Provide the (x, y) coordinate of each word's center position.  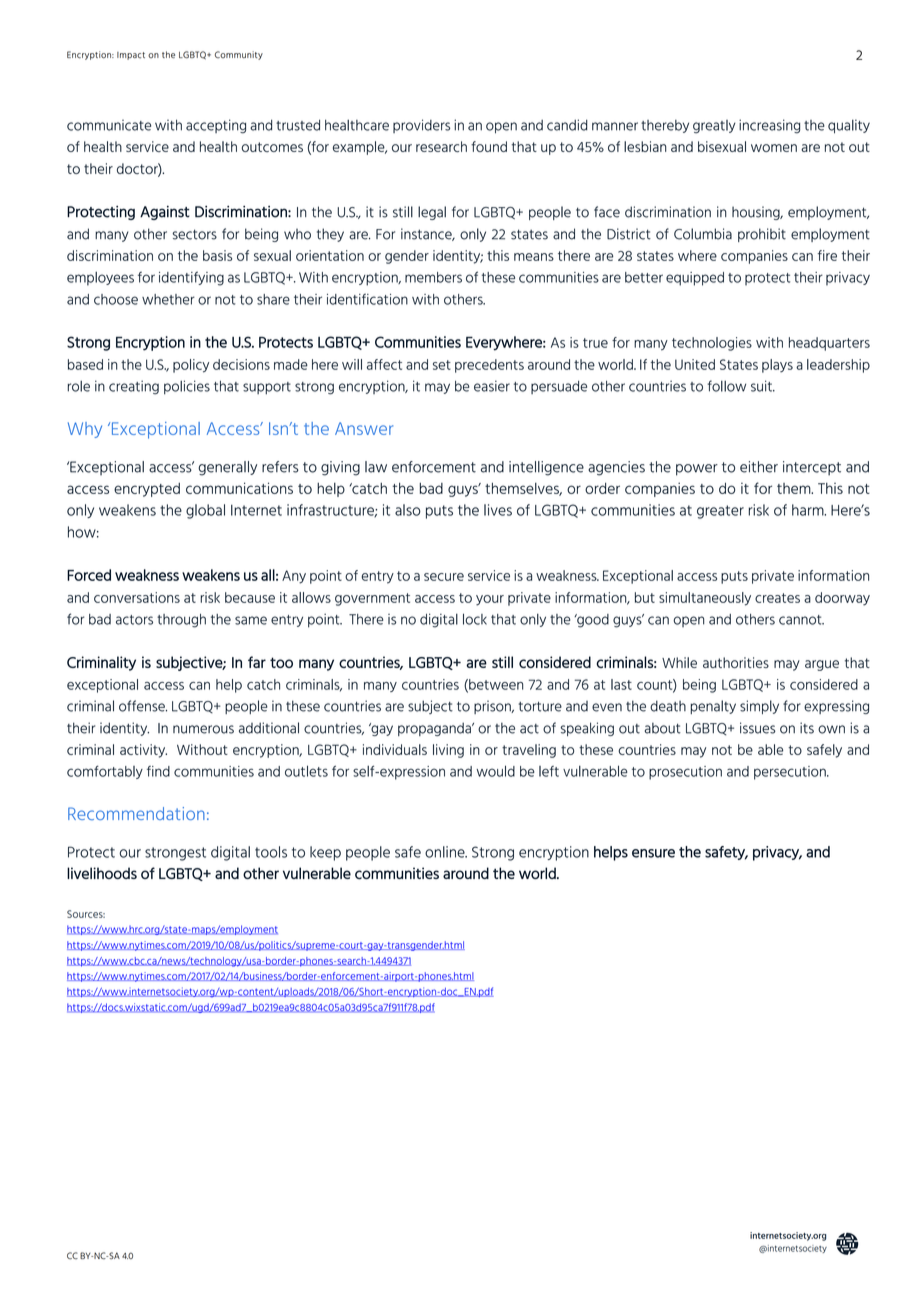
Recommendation (136, 813)
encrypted (147, 490)
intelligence (546, 468)
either (759, 467)
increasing (769, 126)
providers (421, 126)
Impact (131, 56)
